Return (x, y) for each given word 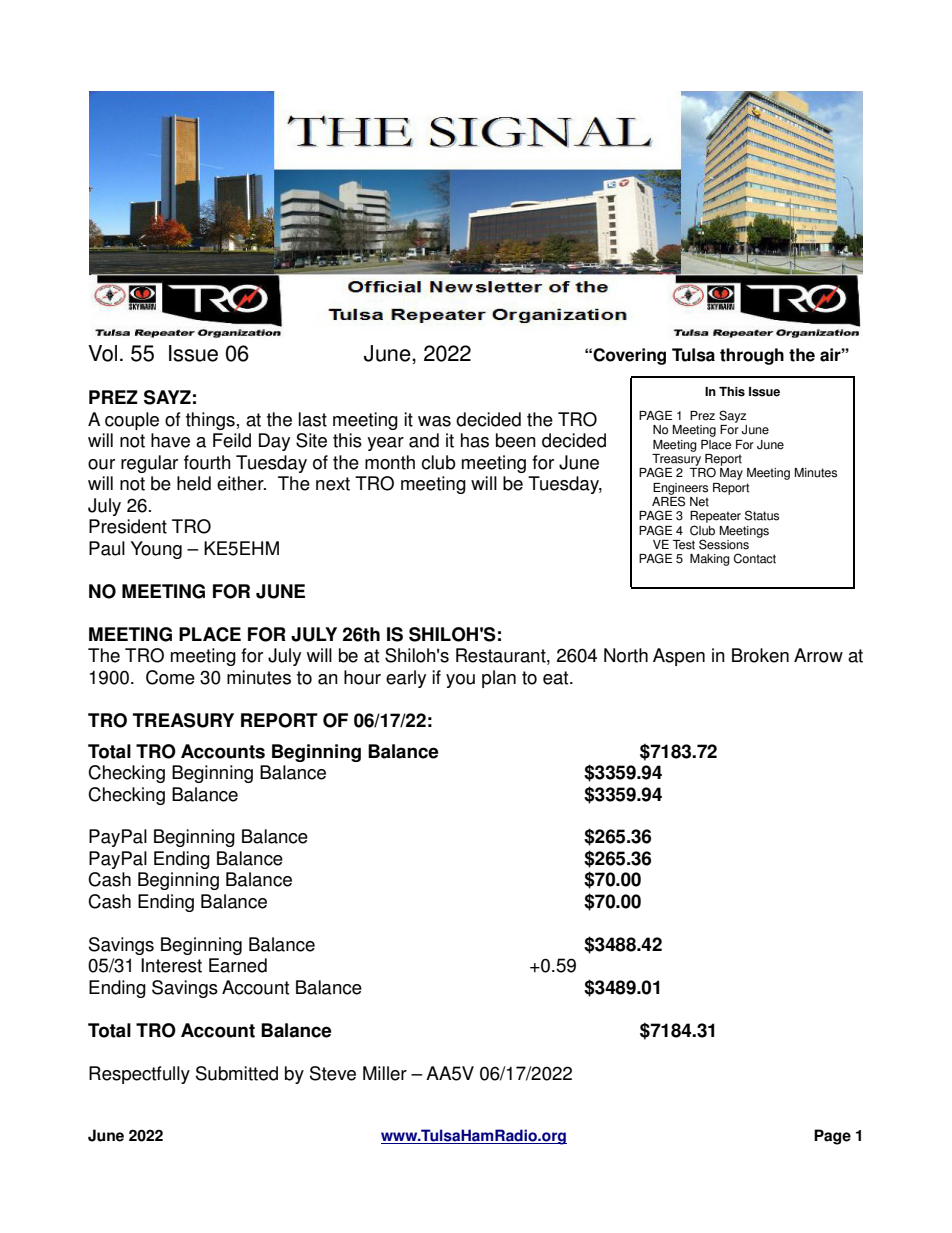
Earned (238, 965)
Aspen (679, 657)
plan (499, 679)
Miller (385, 1073)
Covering (629, 356)
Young (156, 550)
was (434, 421)
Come (170, 677)
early (406, 679)
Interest (171, 965)
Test (684, 545)
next (333, 484)
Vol (102, 353)
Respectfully (139, 1075)
